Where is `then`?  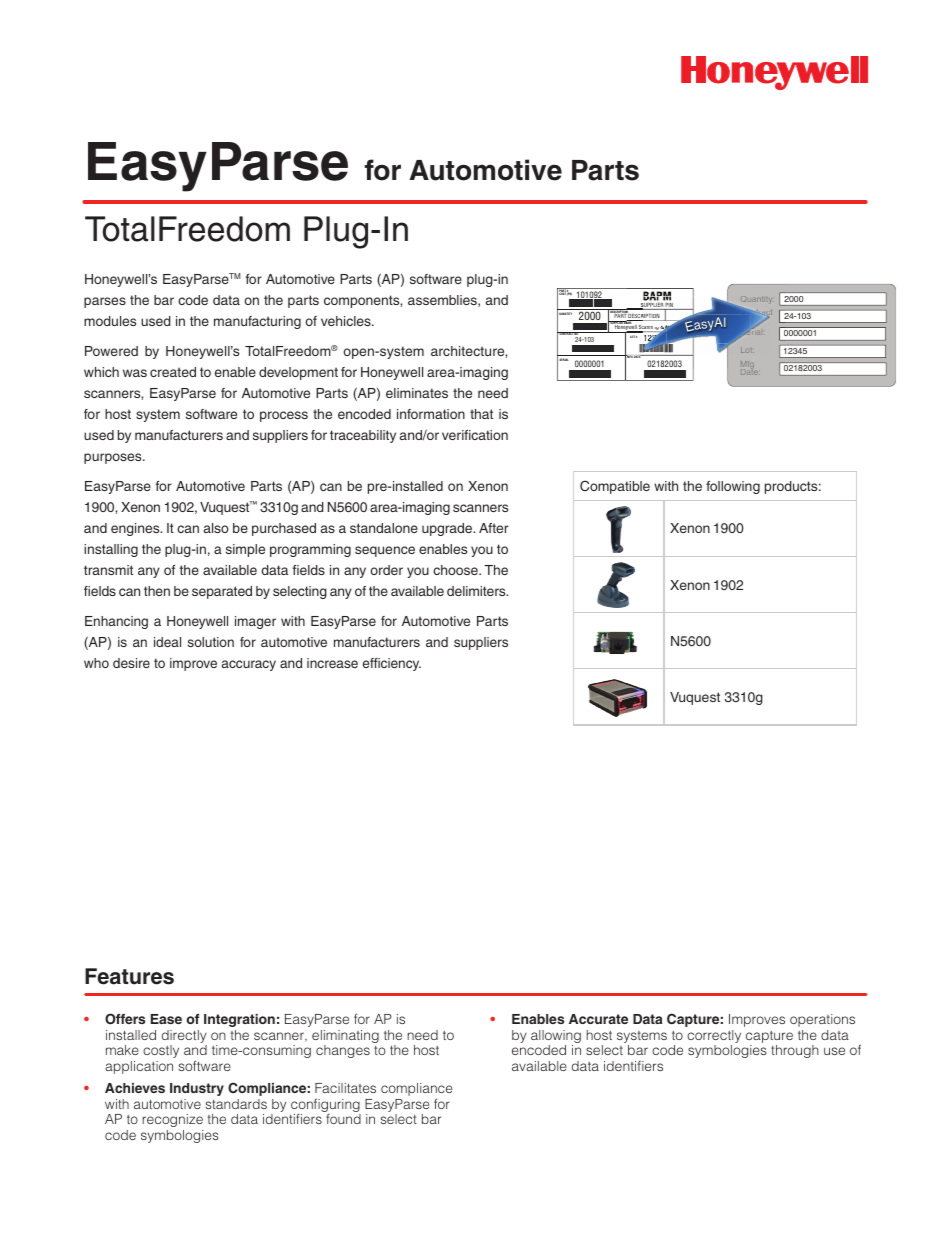 then is located at coordinates (157, 591).
